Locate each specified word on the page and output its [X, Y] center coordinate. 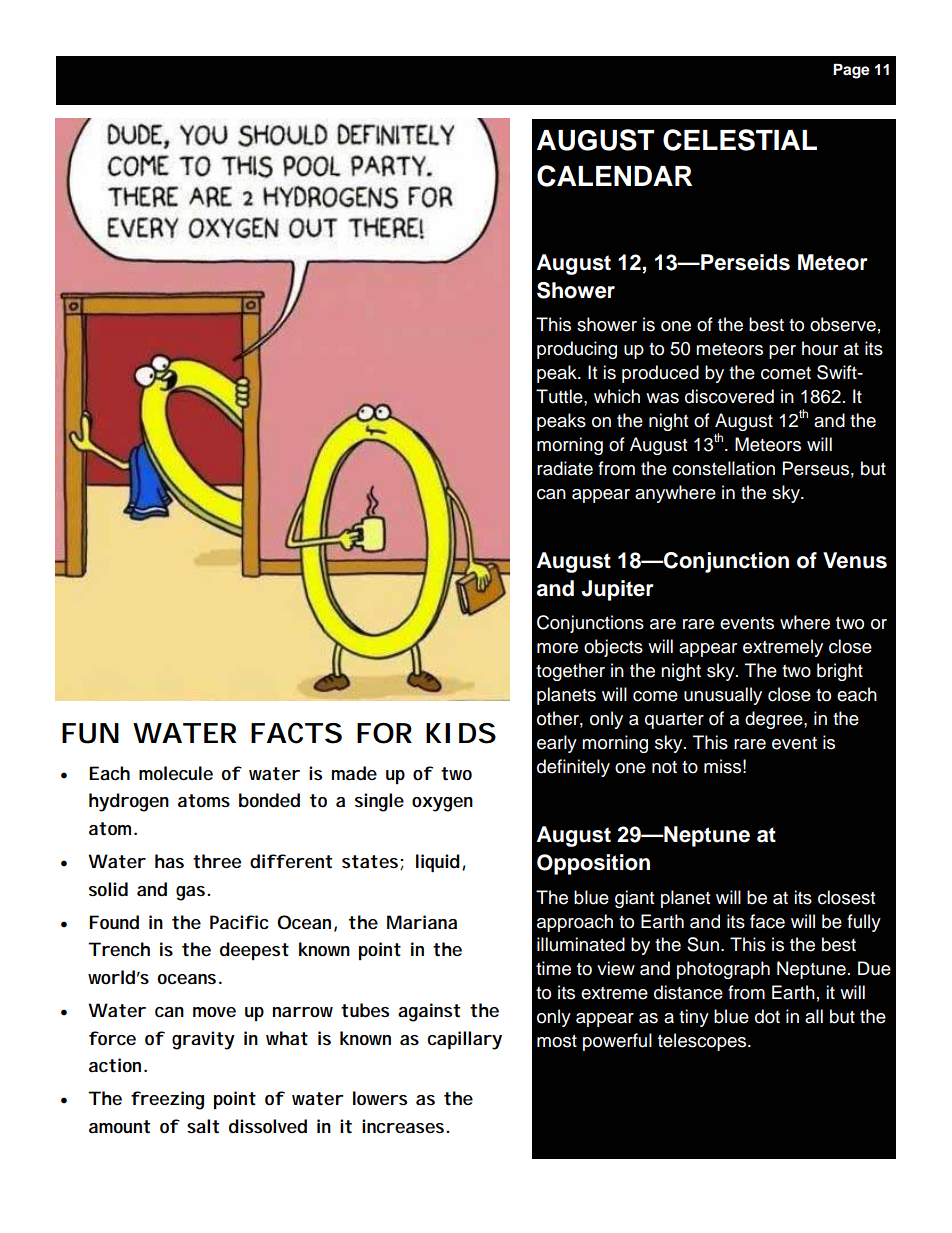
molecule [176, 773]
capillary [465, 1040]
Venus [855, 560]
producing [577, 350]
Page [851, 71]
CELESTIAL [740, 140]
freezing [167, 1100]
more [557, 648]
